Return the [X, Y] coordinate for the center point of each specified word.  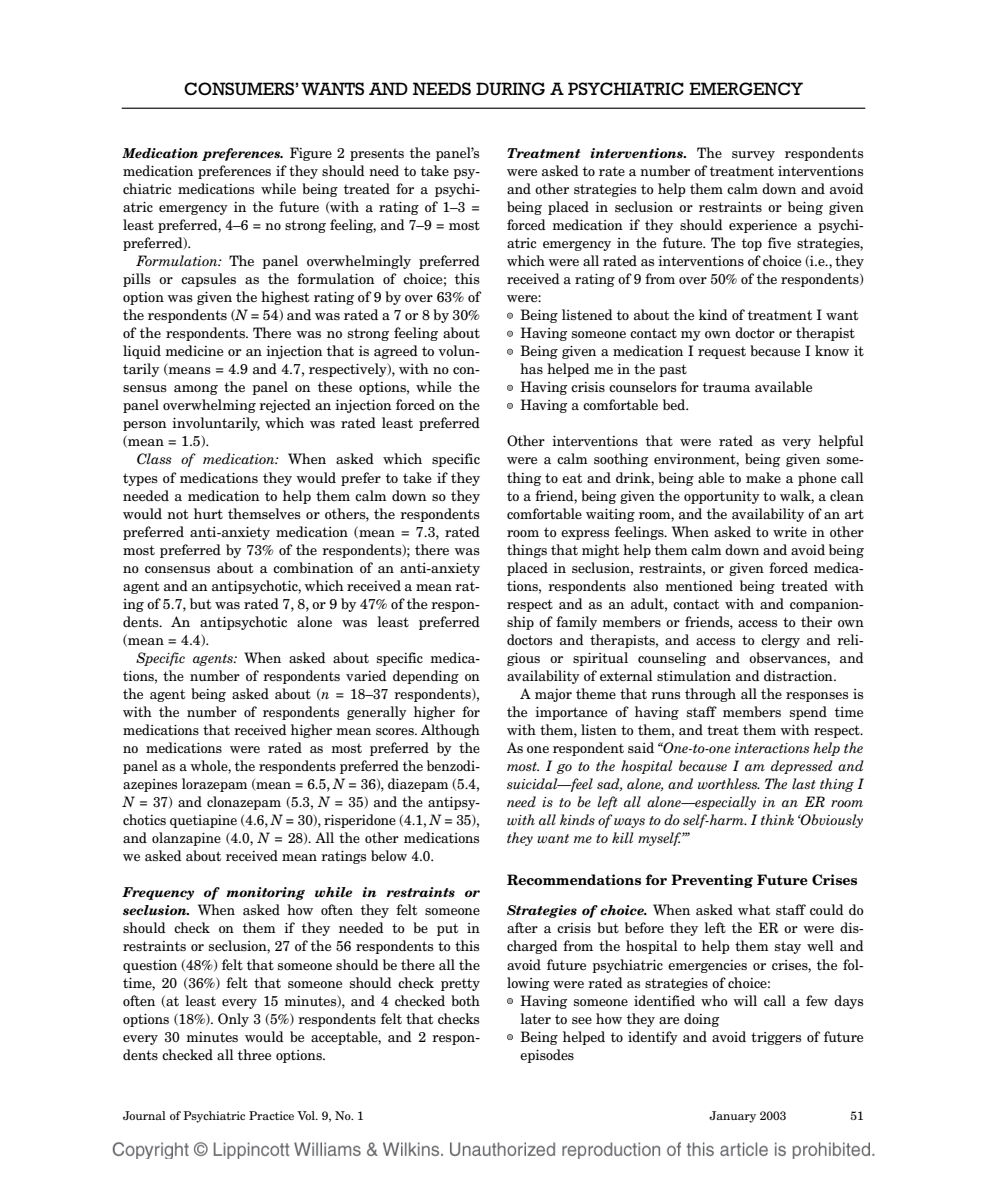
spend [808, 713]
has [531, 368]
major [553, 695]
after [522, 927]
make [763, 477]
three [254, 1054]
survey [753, 156]
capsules [208, 280]
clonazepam [244, 803]
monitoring [265, 893]
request [722, 353]
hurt [208, 513]
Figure [311, 154]
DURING [510, 89]
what [754, 909]
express [585, 535]
